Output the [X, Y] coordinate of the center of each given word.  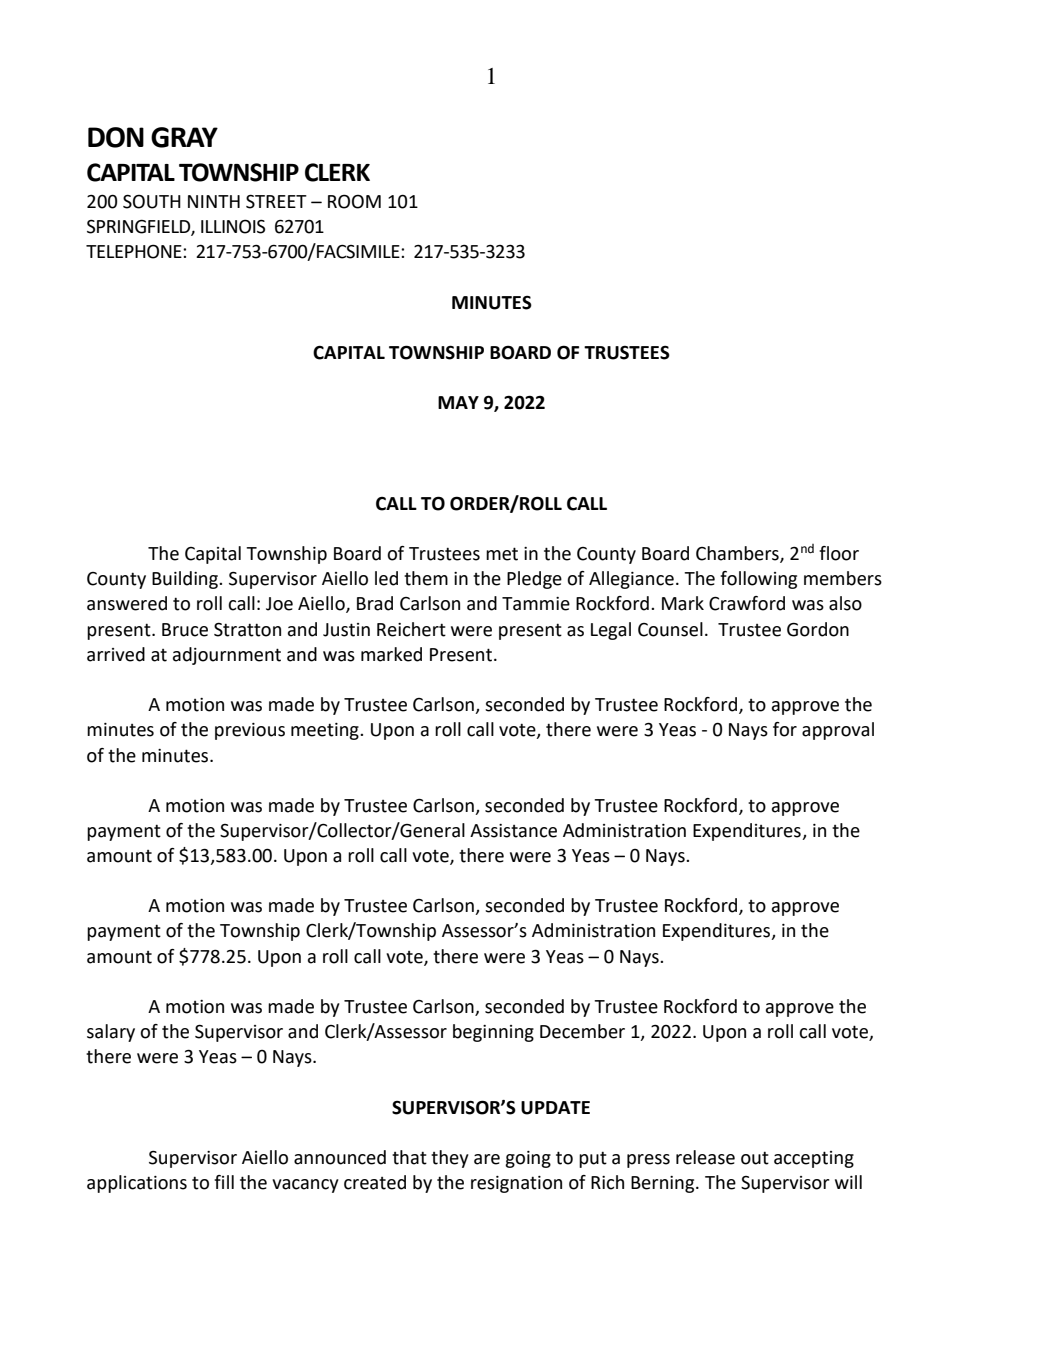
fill [224, 1182]
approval [838, 731]
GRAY [184, 137]
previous [250, 731]
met [502, 554]
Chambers [738, 554]
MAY [458, 402]
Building [186, 580]
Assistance [513, 831]
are [487, 1159]
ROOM [354, 201]
